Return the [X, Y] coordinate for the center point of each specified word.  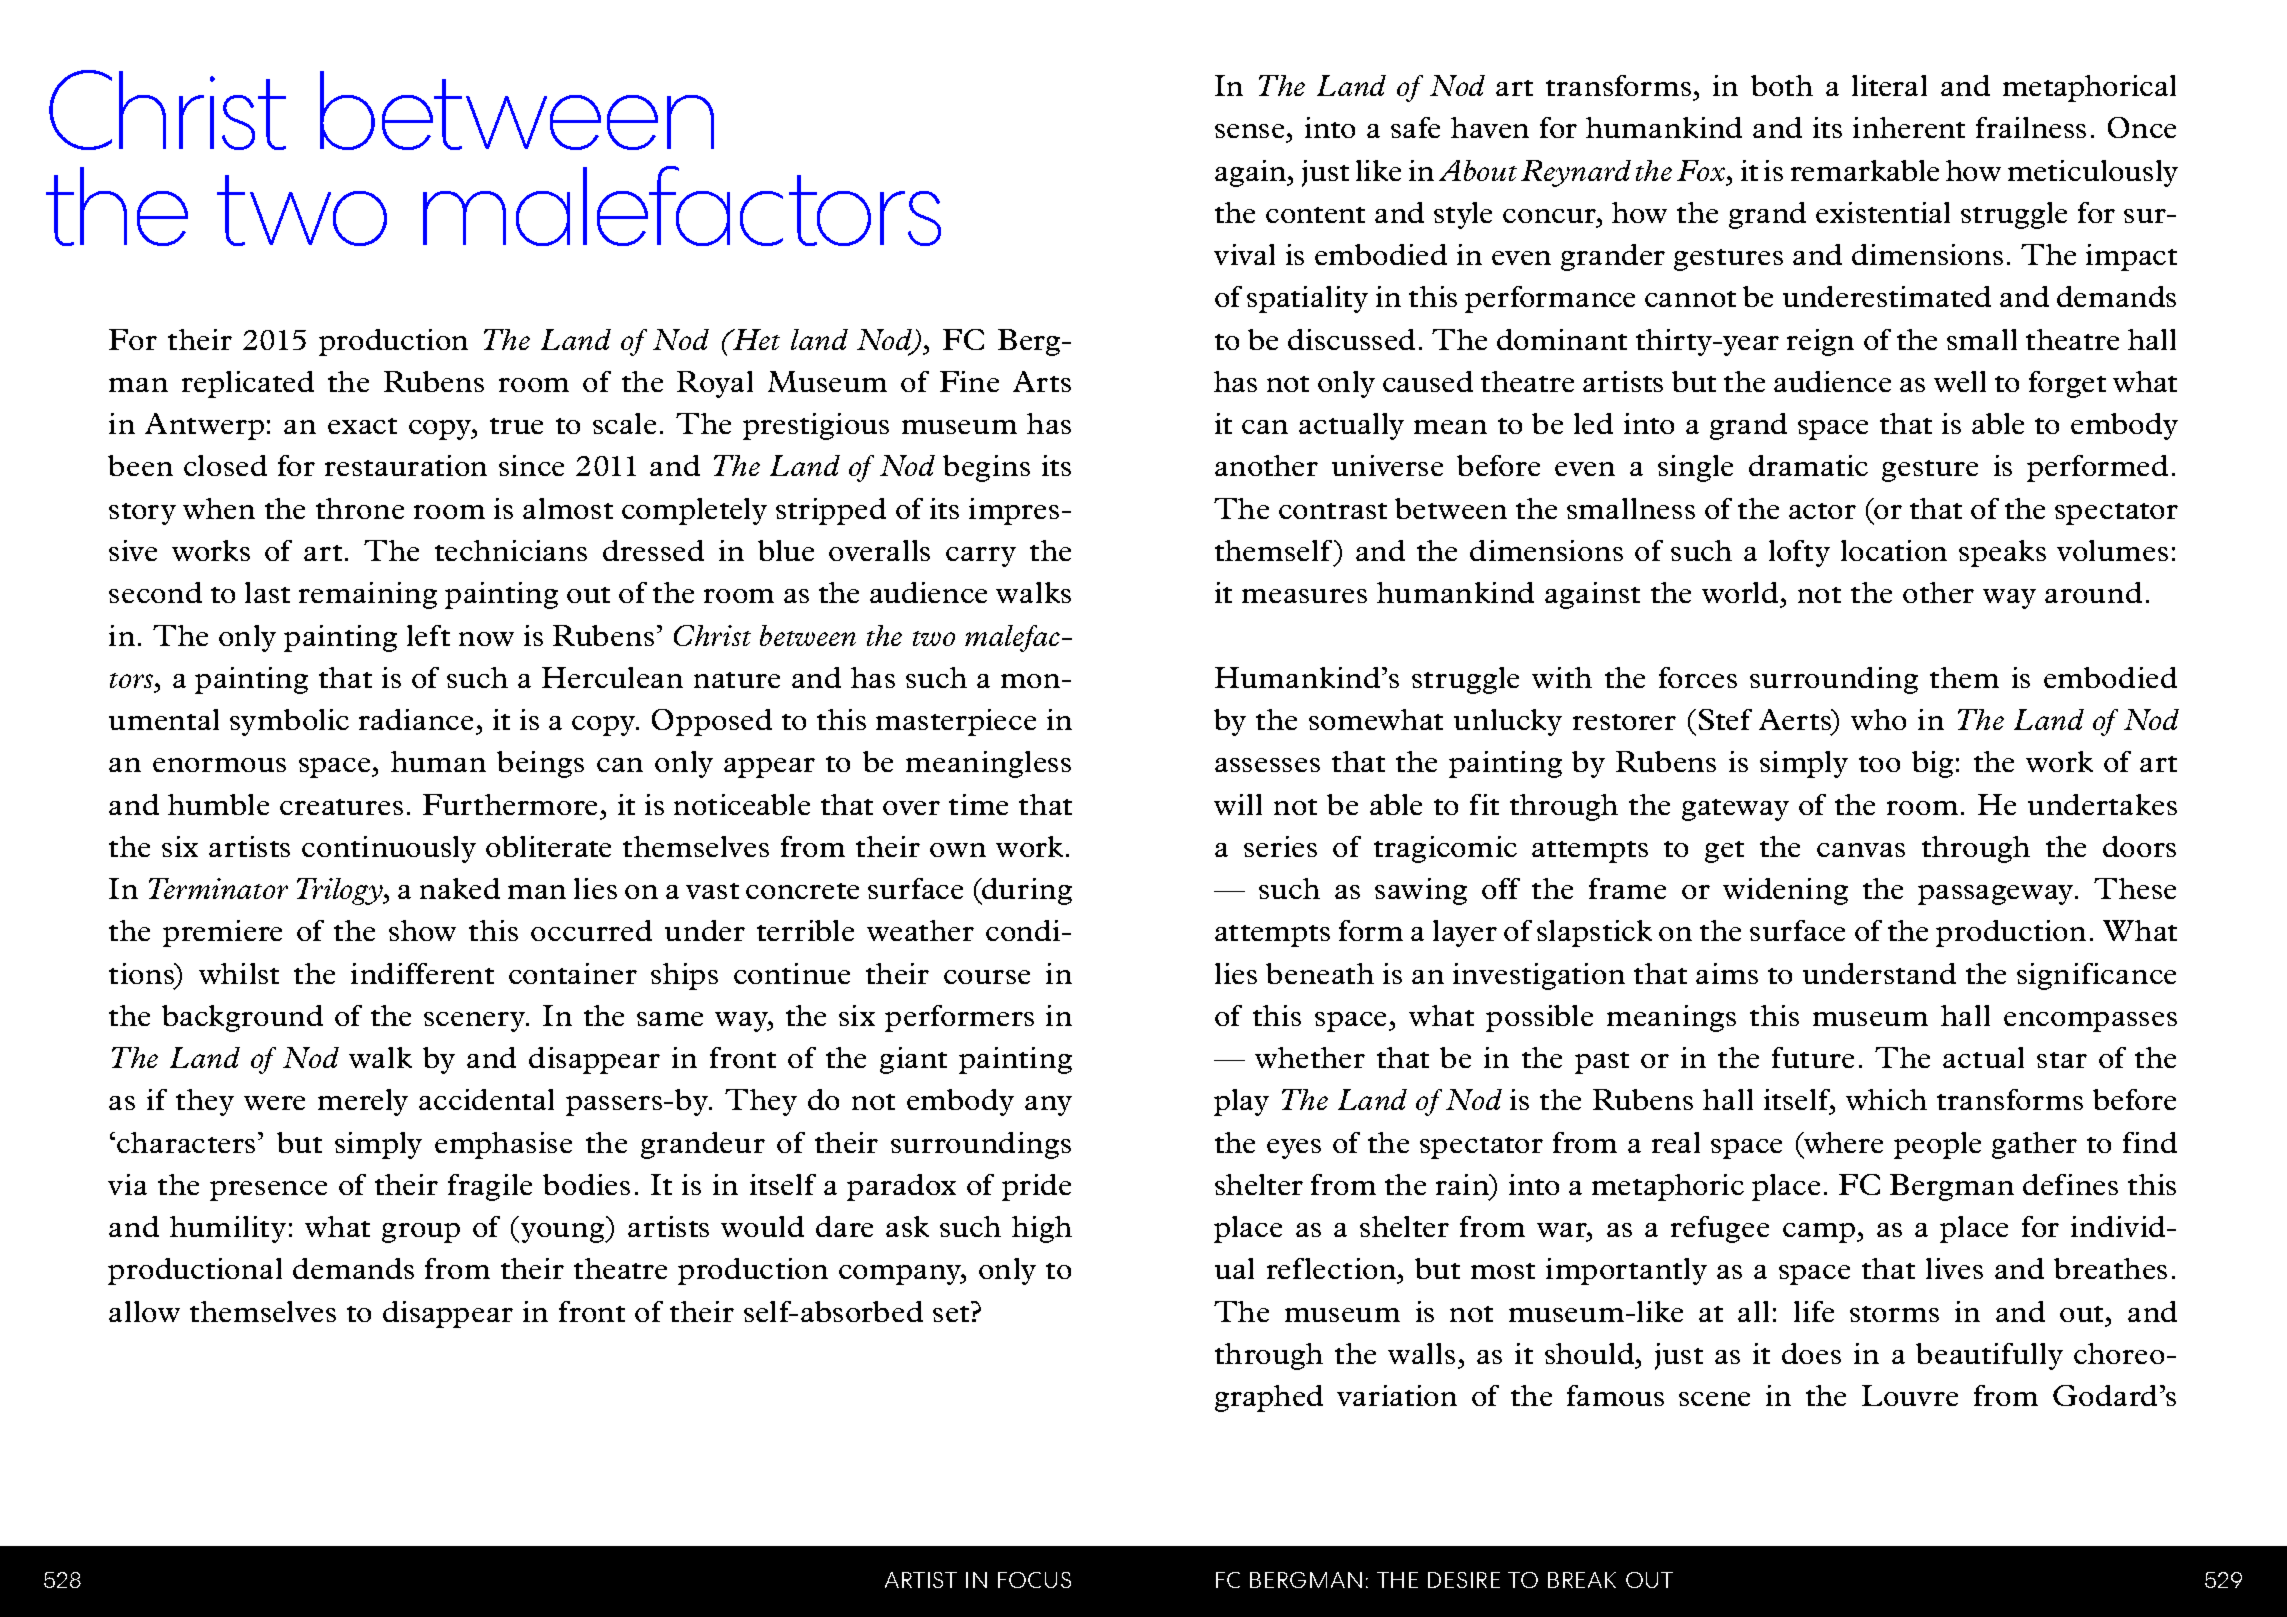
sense [1251, 133]
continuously [389, 849]
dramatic [1808, 465]
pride [1036, 1187]
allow [144, 1311]
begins [986, 468]
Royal [715, 384]
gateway [1735, 810]
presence [268, 1191]
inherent [1909, 127]
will [1238, 804]
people [1937, 1145]
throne [360, 508]
